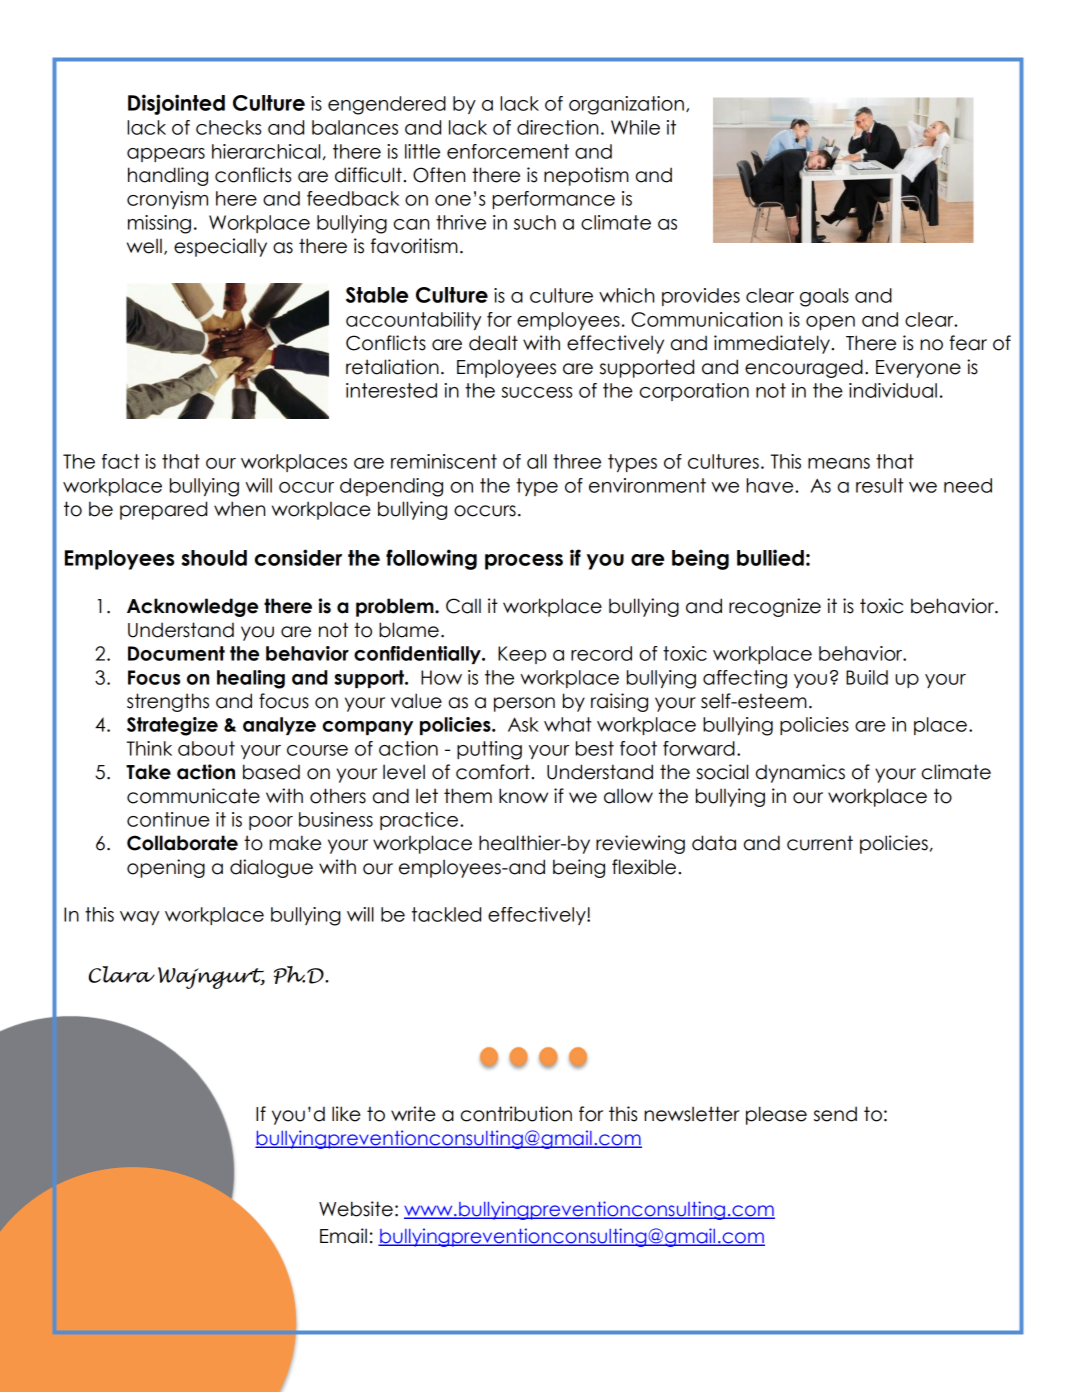  Describe the element at coordinates (182, 843) in the screenshot. I see `Collaborate` at that location.
